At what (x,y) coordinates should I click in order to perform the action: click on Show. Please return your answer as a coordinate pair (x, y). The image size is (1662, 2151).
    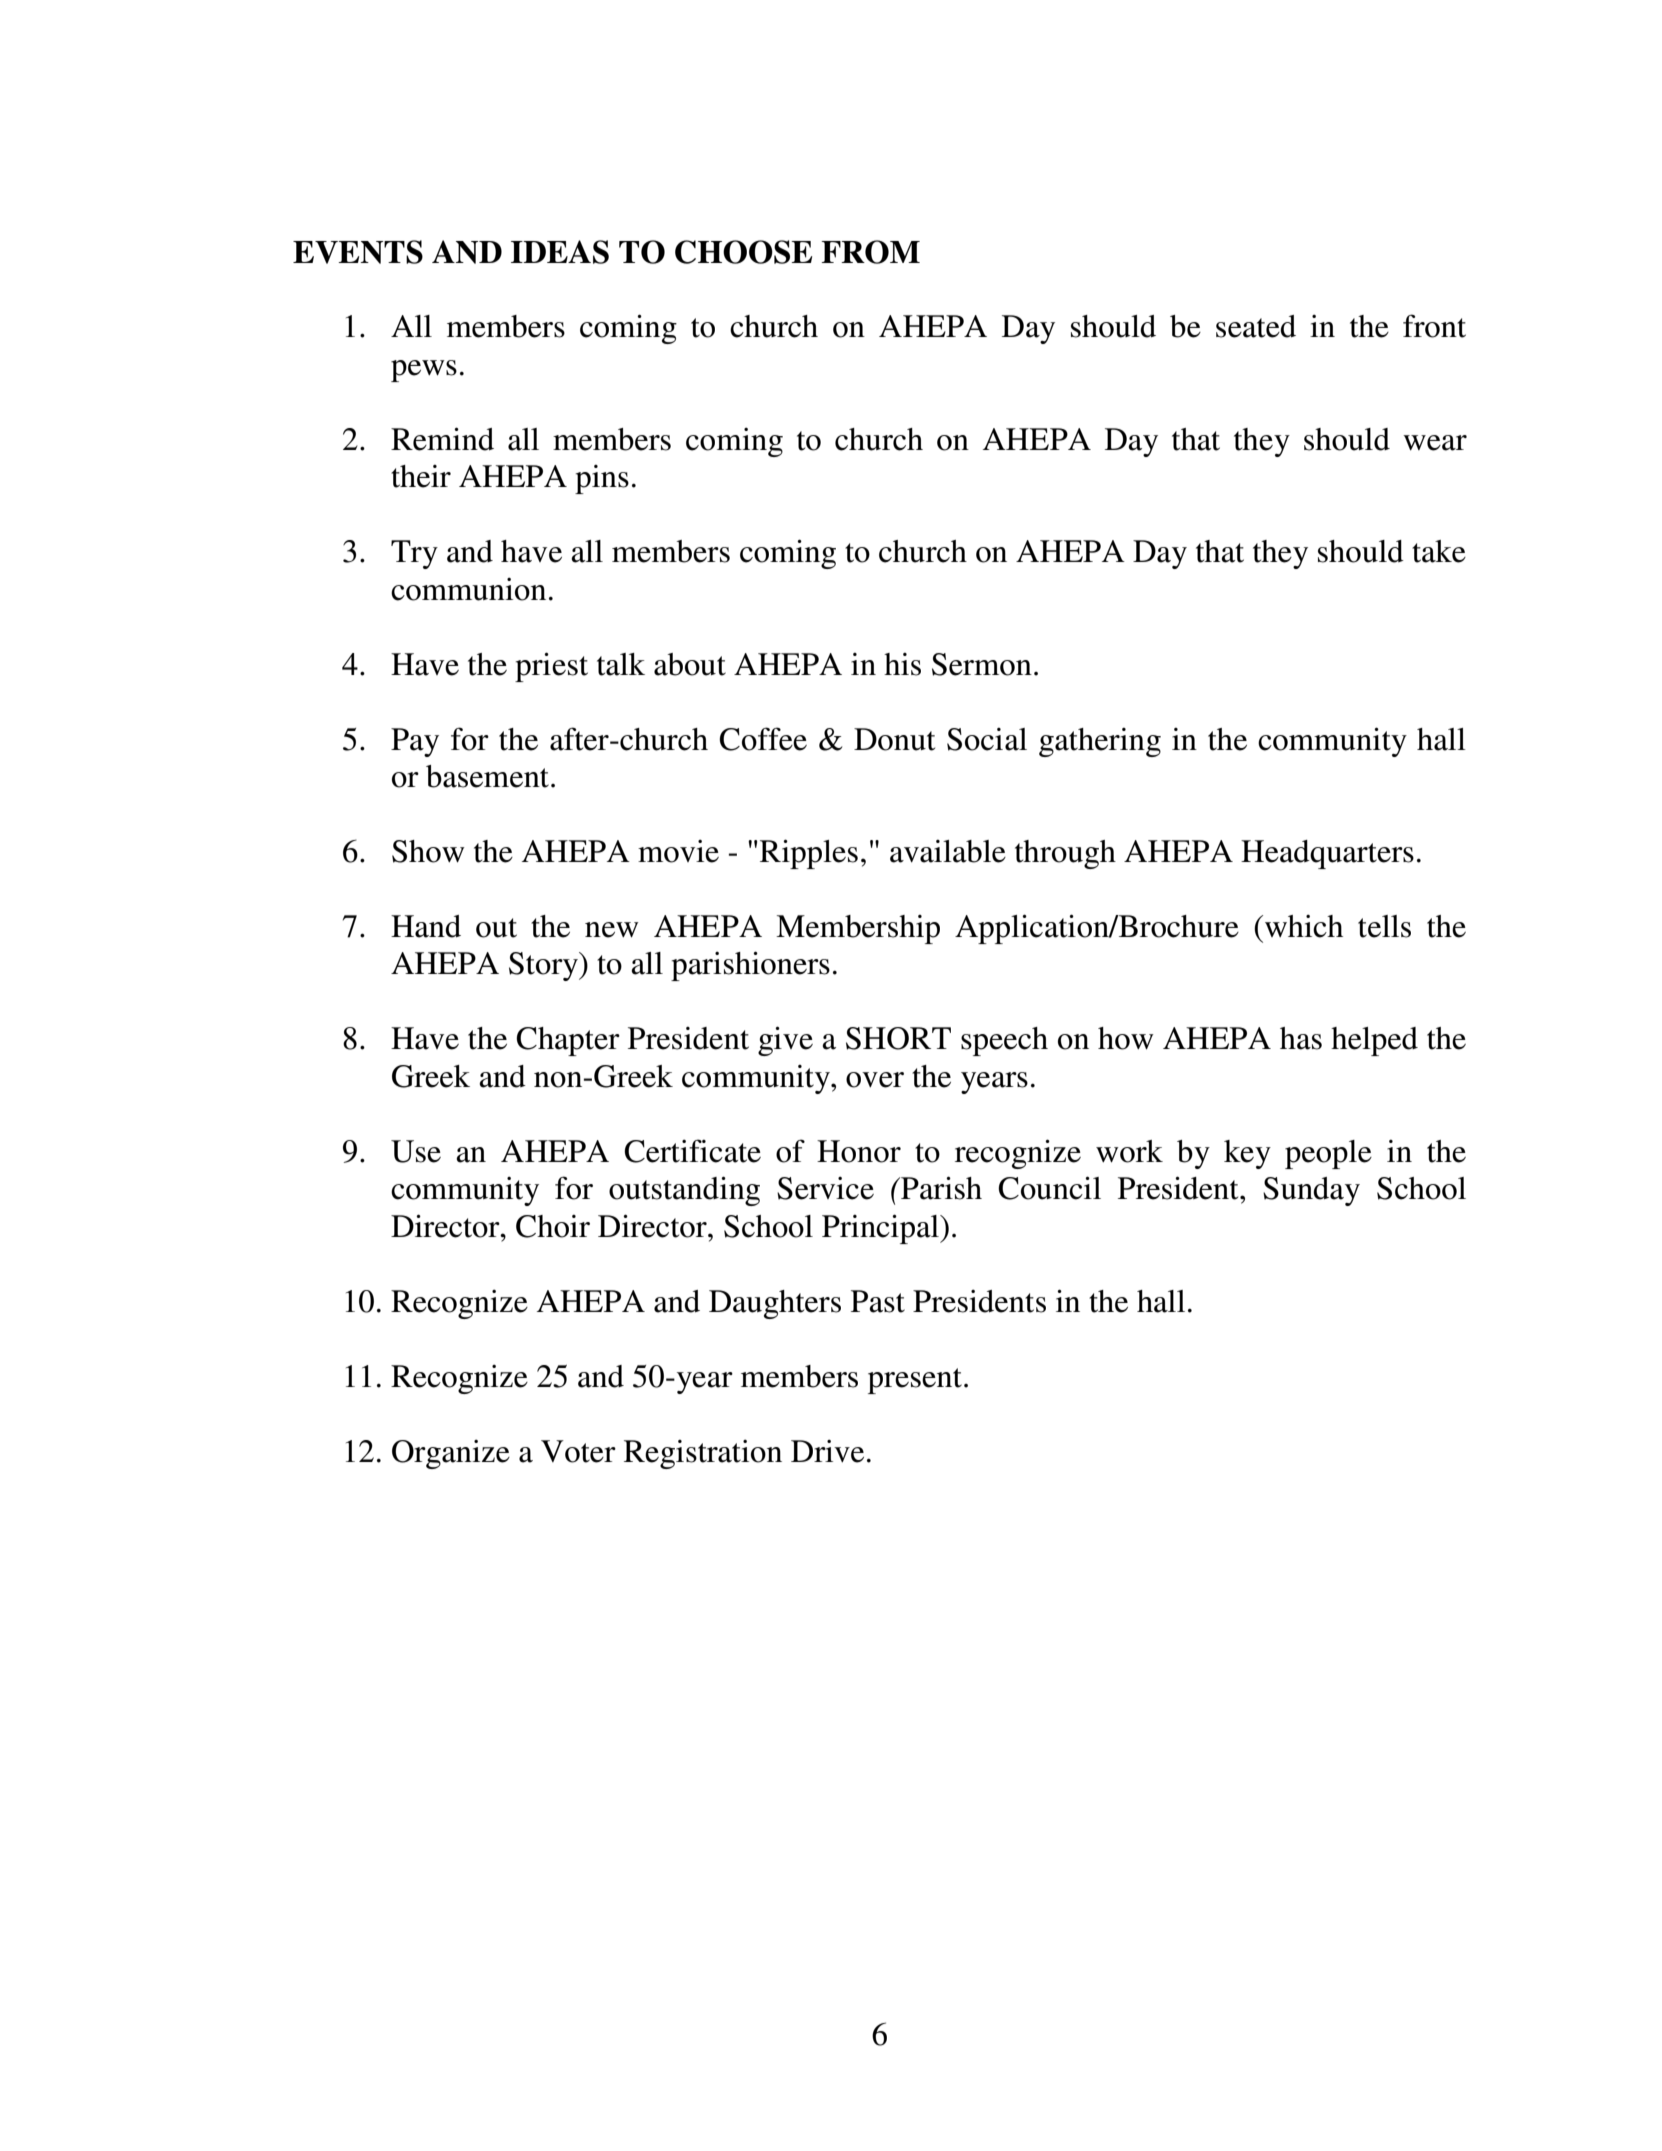
    Looking at the image, I should click on (428, 851).
